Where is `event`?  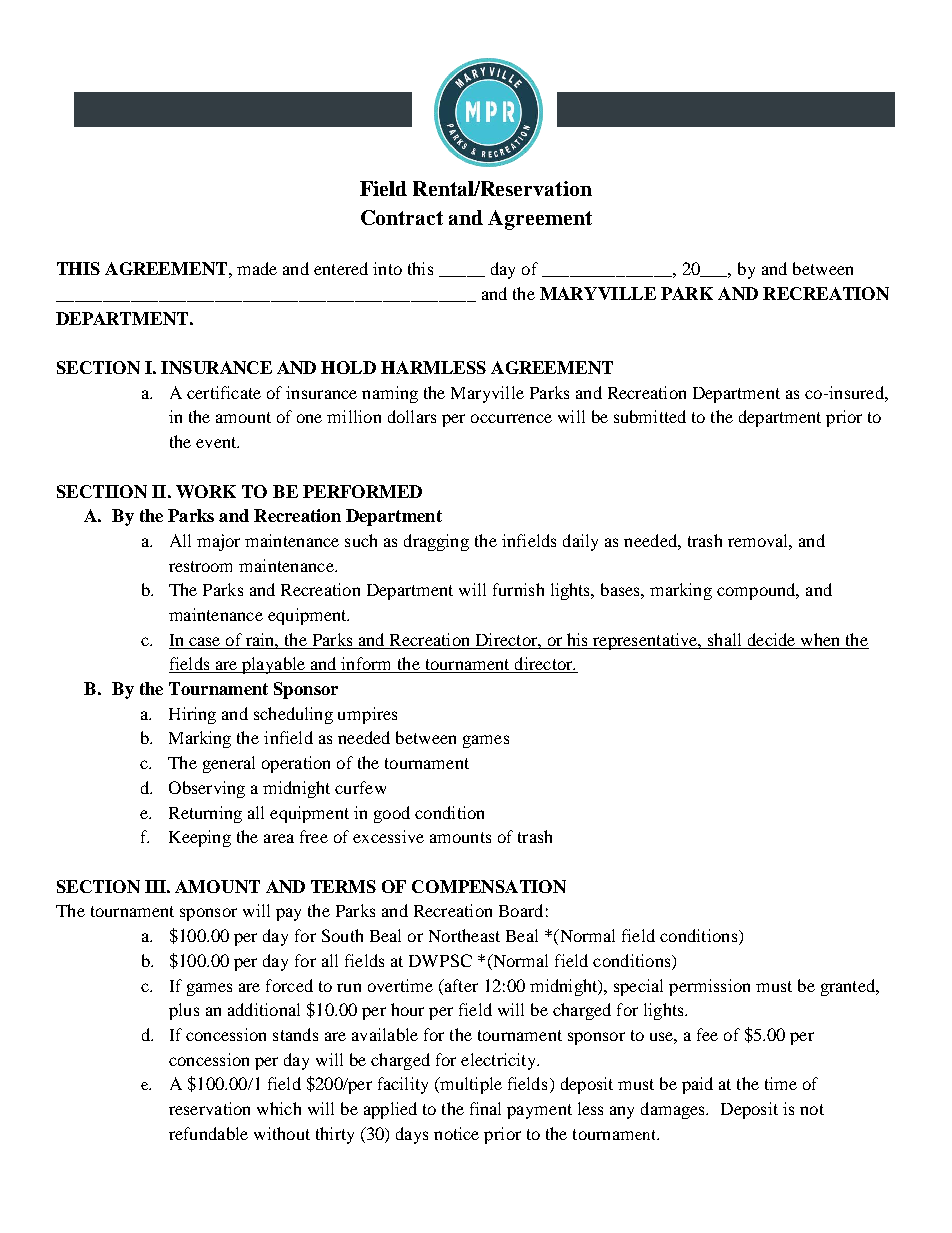
event is located at coordinates (217, 442).
